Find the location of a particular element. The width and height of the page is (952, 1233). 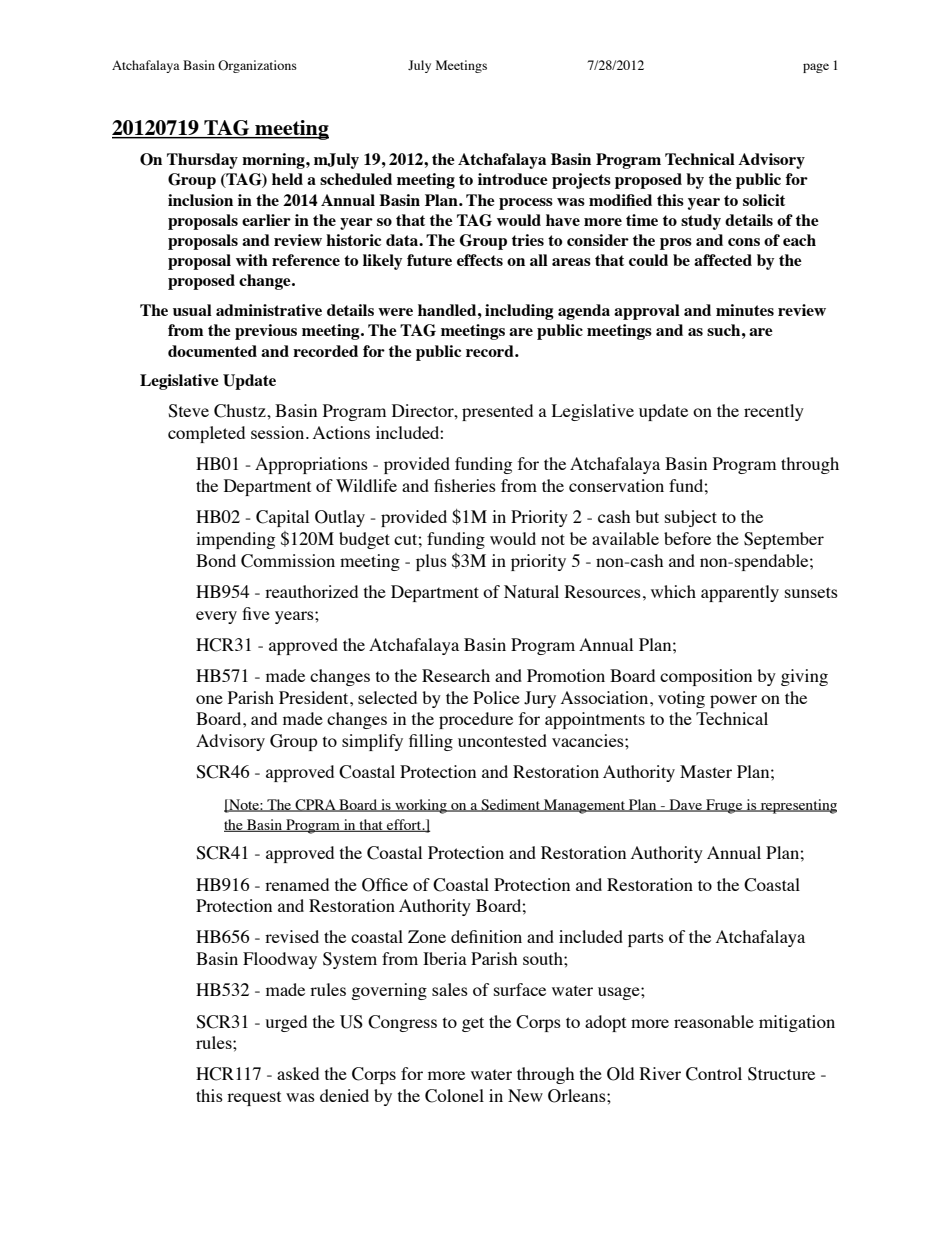

asked is located at coordinates (298, 1073).
